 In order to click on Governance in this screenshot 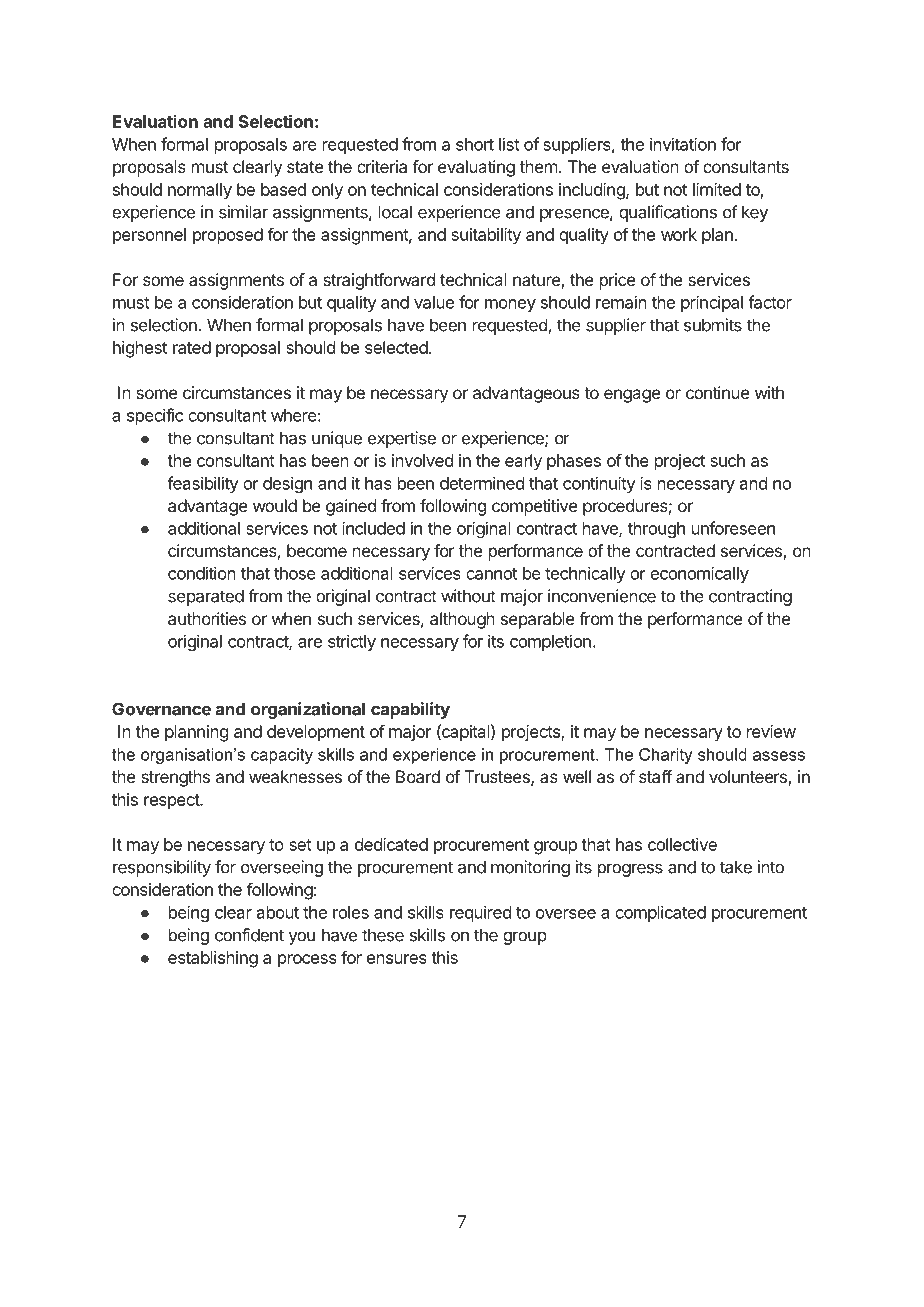, I will do `click(161, 709)`.
